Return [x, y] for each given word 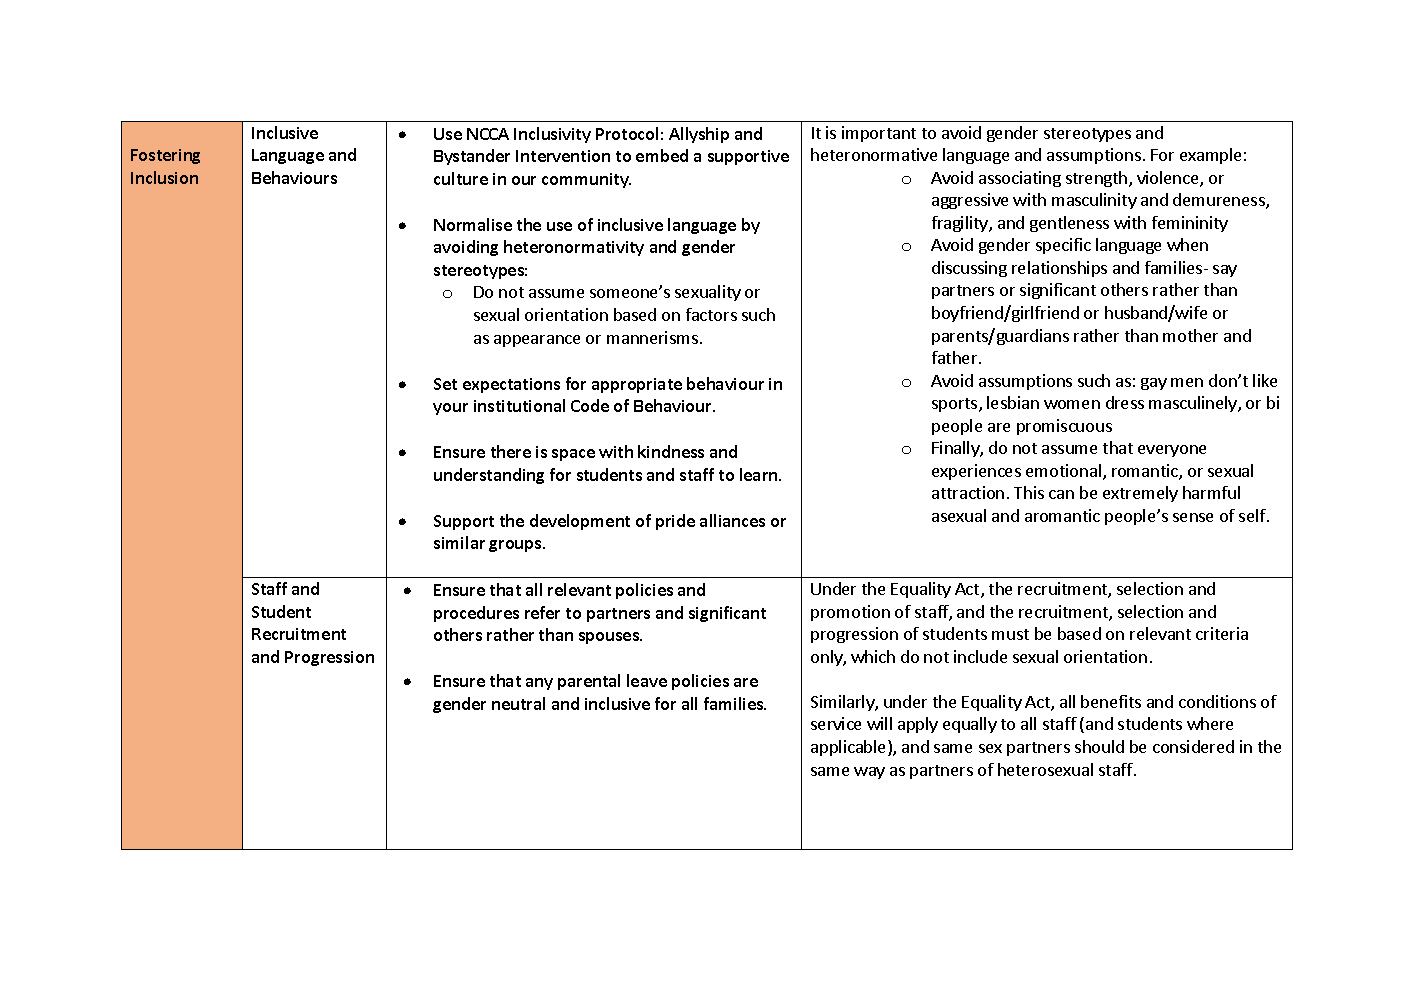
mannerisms [652, 337]
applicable [850, 748]
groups [516, 546]
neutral [518, 703]
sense [1193, 517]
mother [1190, 335]
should [1099, 746]
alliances [732, 520]
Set [445, 384]
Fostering [165, 156]
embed [662, 155]
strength [1098, 179]
